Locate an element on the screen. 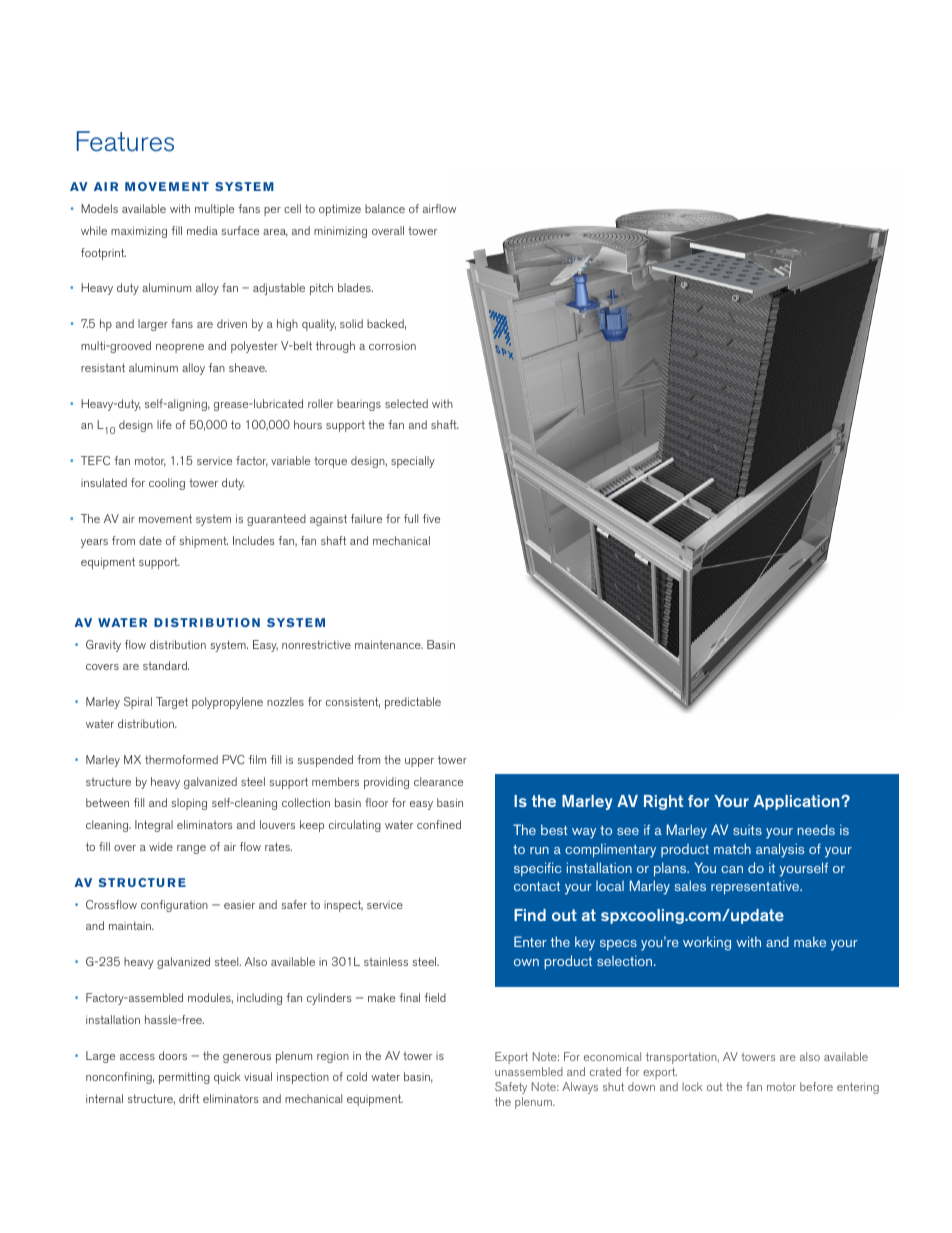  lock is located at coordinates (692, 1086).
